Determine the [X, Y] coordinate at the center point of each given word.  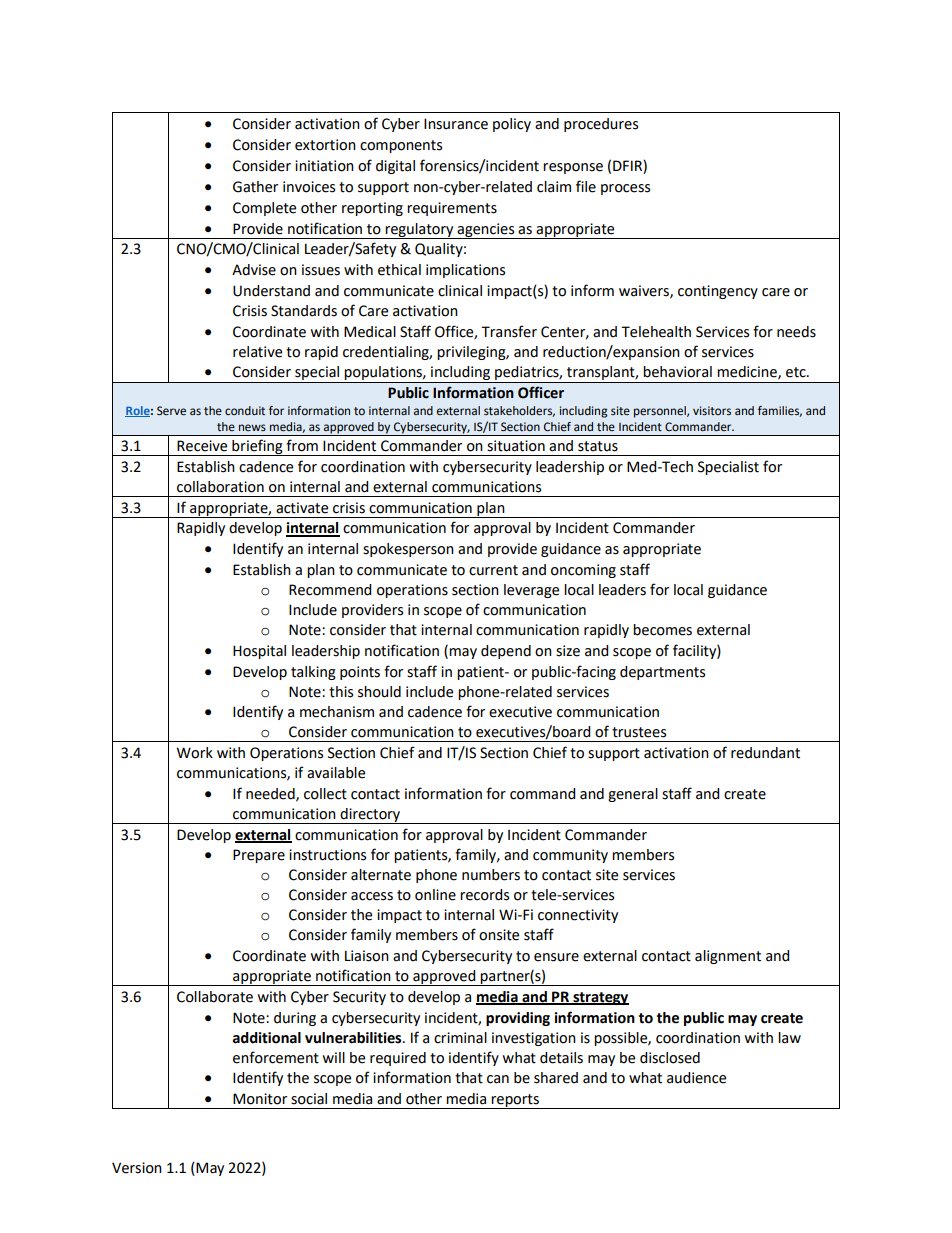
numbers [491, 875]
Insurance [456, 124]
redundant [765, 753]
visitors [712, 410]
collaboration [220, 487]
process [625, 189]
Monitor [260, 1099]
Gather [255, 187]
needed [271, 794]
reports [515, 1101]
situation [516, 446]
